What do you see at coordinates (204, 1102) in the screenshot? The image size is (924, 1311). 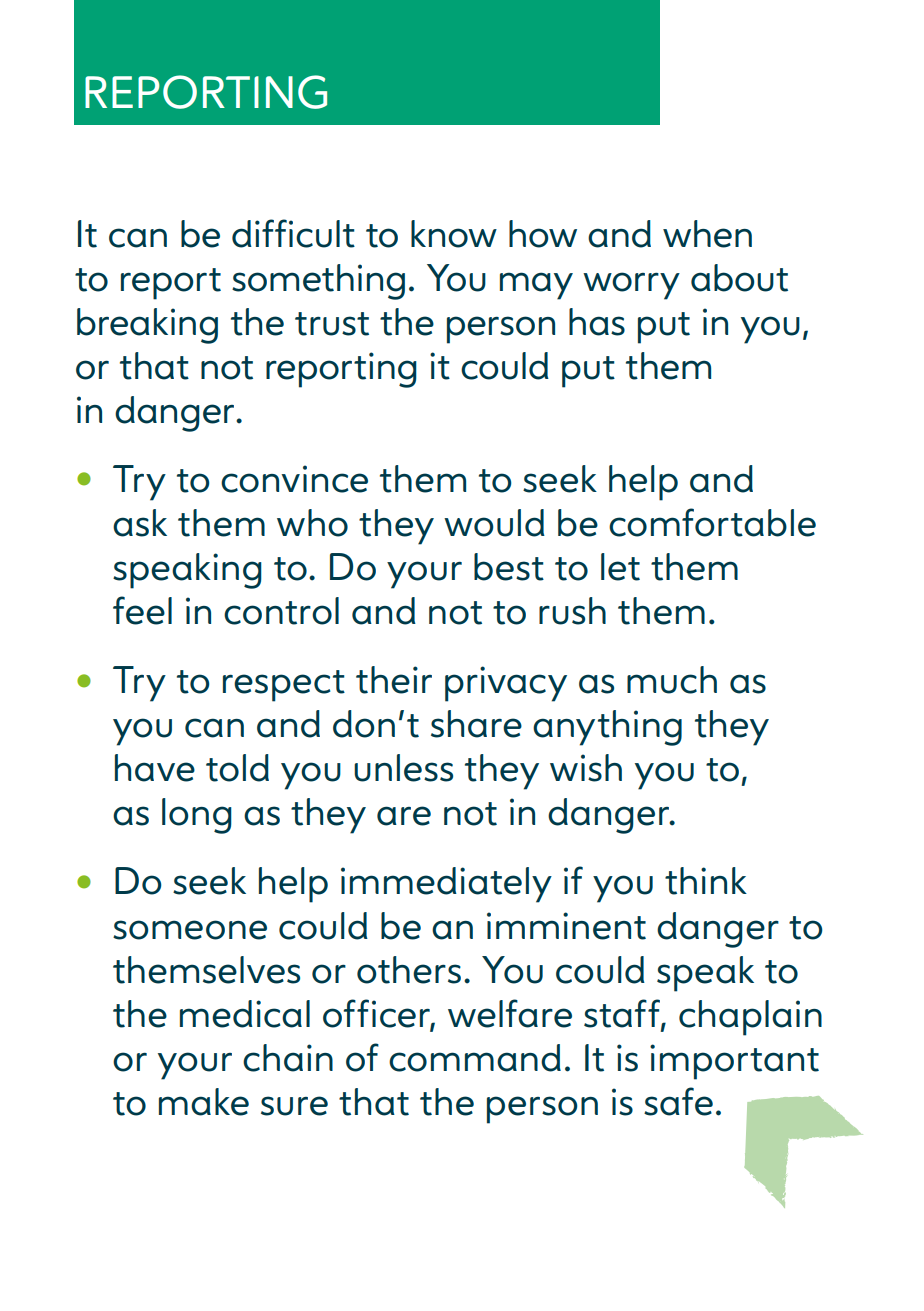 I see `make` at bounding box center [204, 1102].
